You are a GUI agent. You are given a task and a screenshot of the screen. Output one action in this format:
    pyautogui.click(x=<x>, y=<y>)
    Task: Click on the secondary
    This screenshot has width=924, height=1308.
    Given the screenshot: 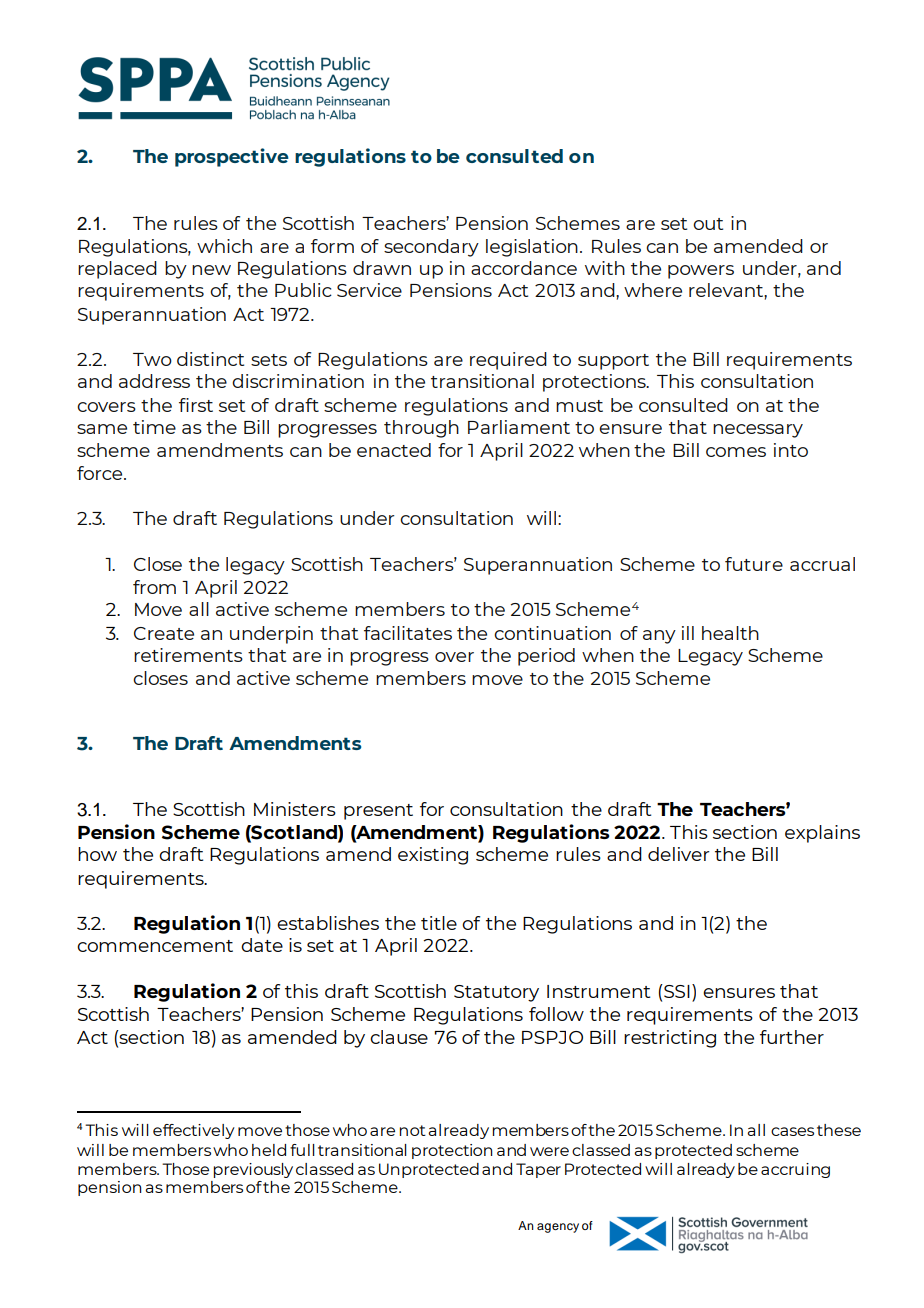 What is the action you would take?
    pyautogui.click(x=431, y=248)
